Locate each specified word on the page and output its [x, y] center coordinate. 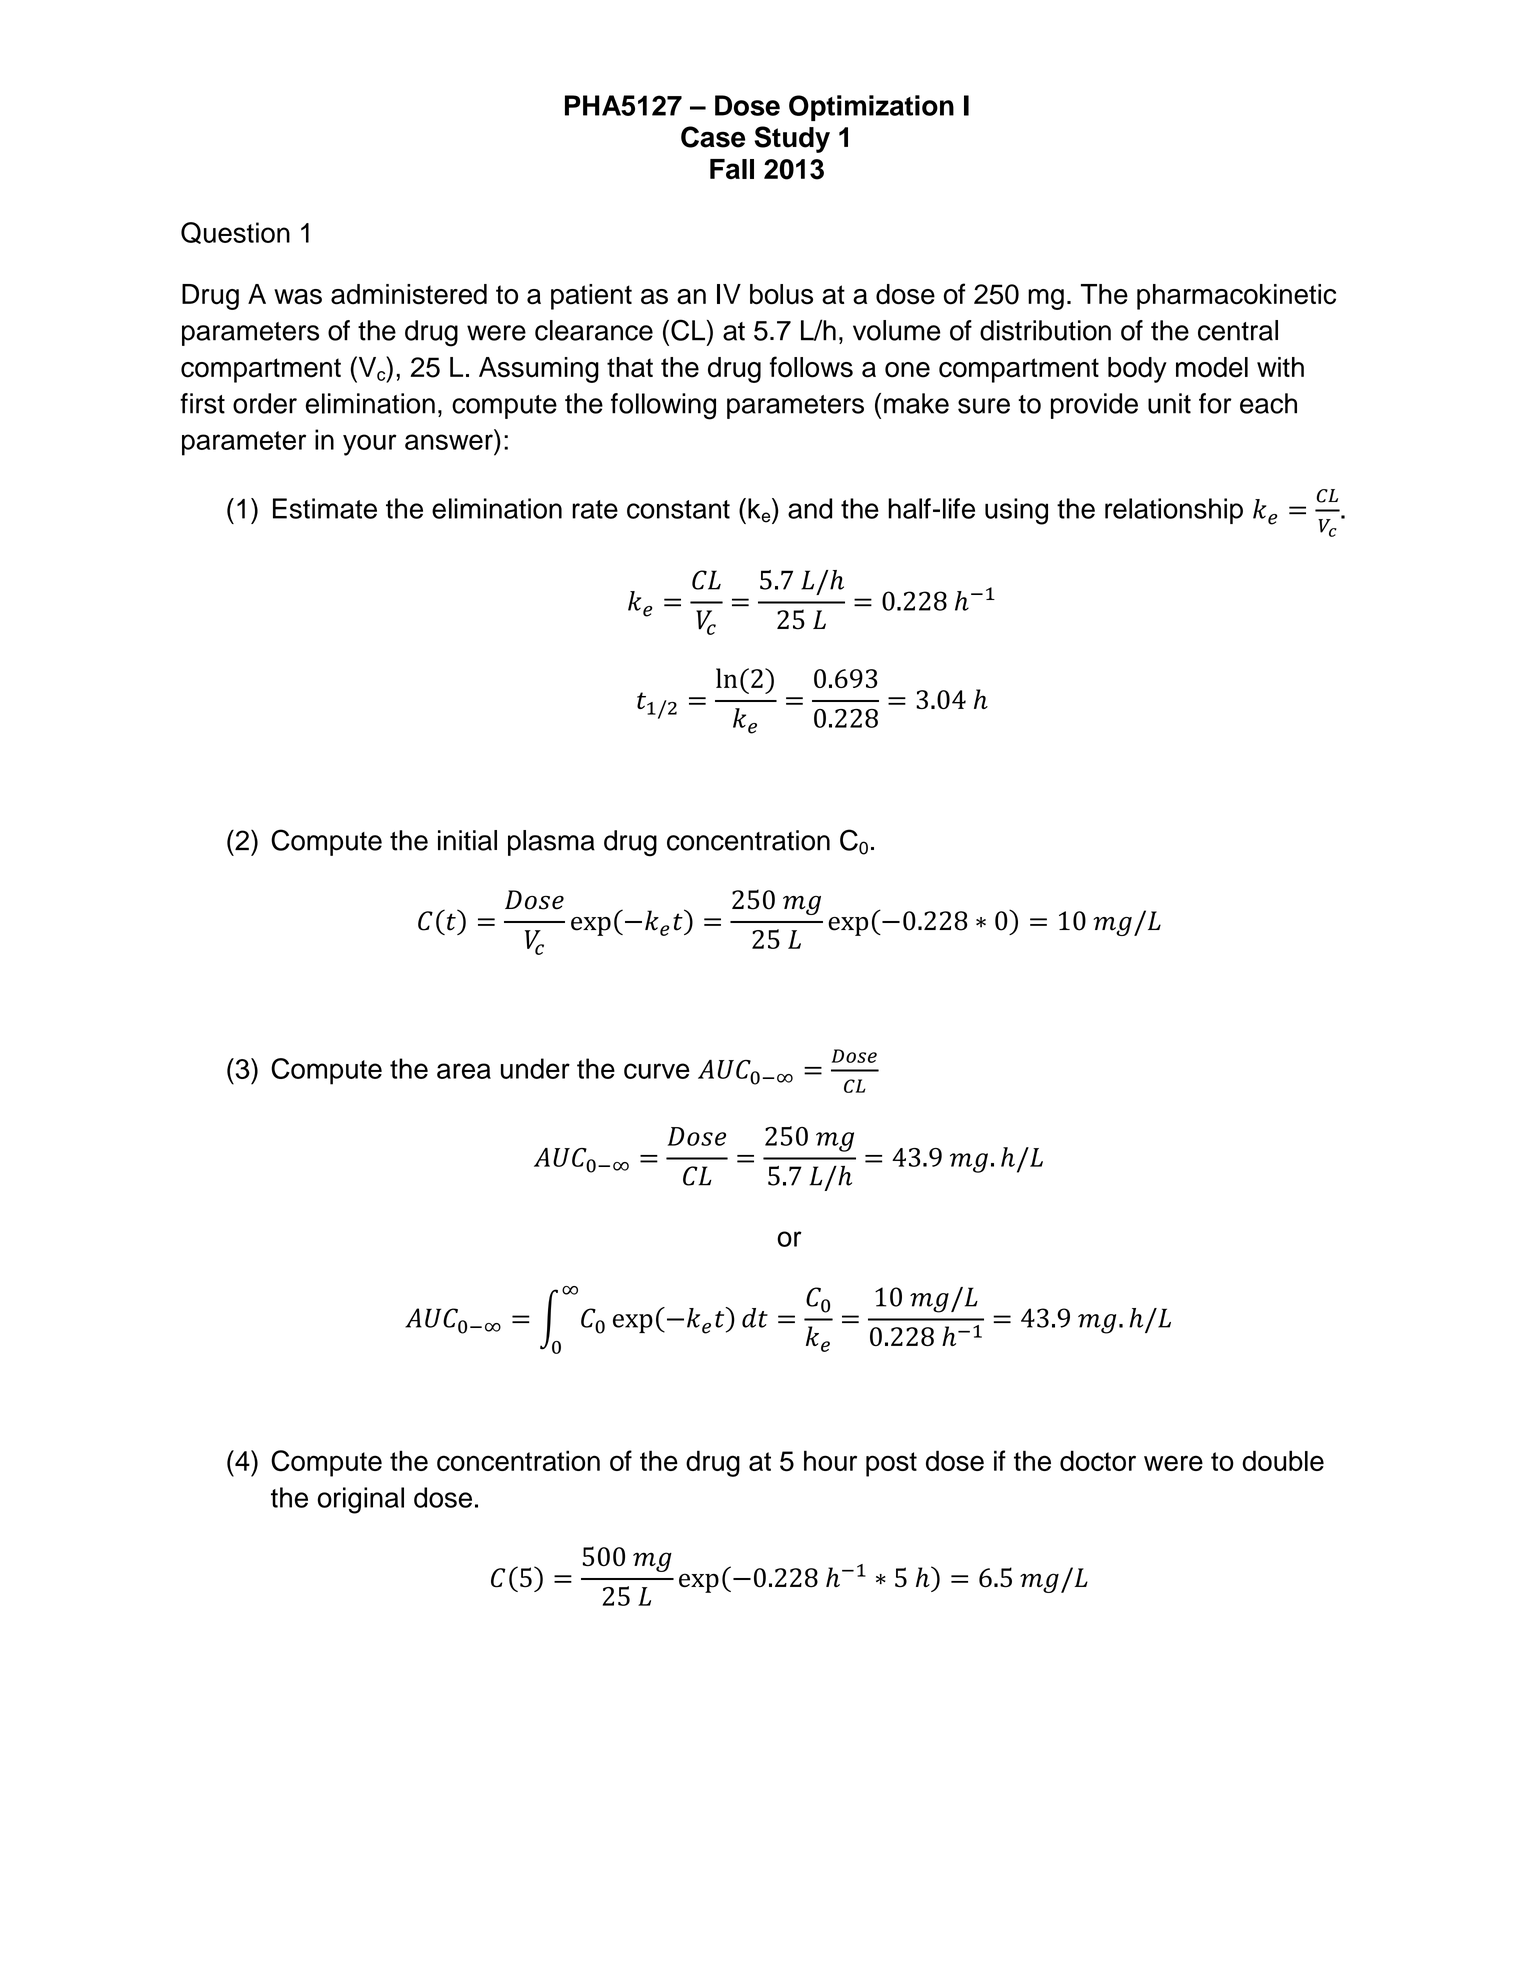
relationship [1174, 511]
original [360, 1500]
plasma [551, 843]
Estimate [325, 508]
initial [467, 840]
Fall [732, 169]
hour [830, 1460]
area [464, 1071]
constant [678, 509]
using [1016, 511]
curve [657, 1071]
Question [235, 233]
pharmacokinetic [1236, 297]
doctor [1098, 1460]
